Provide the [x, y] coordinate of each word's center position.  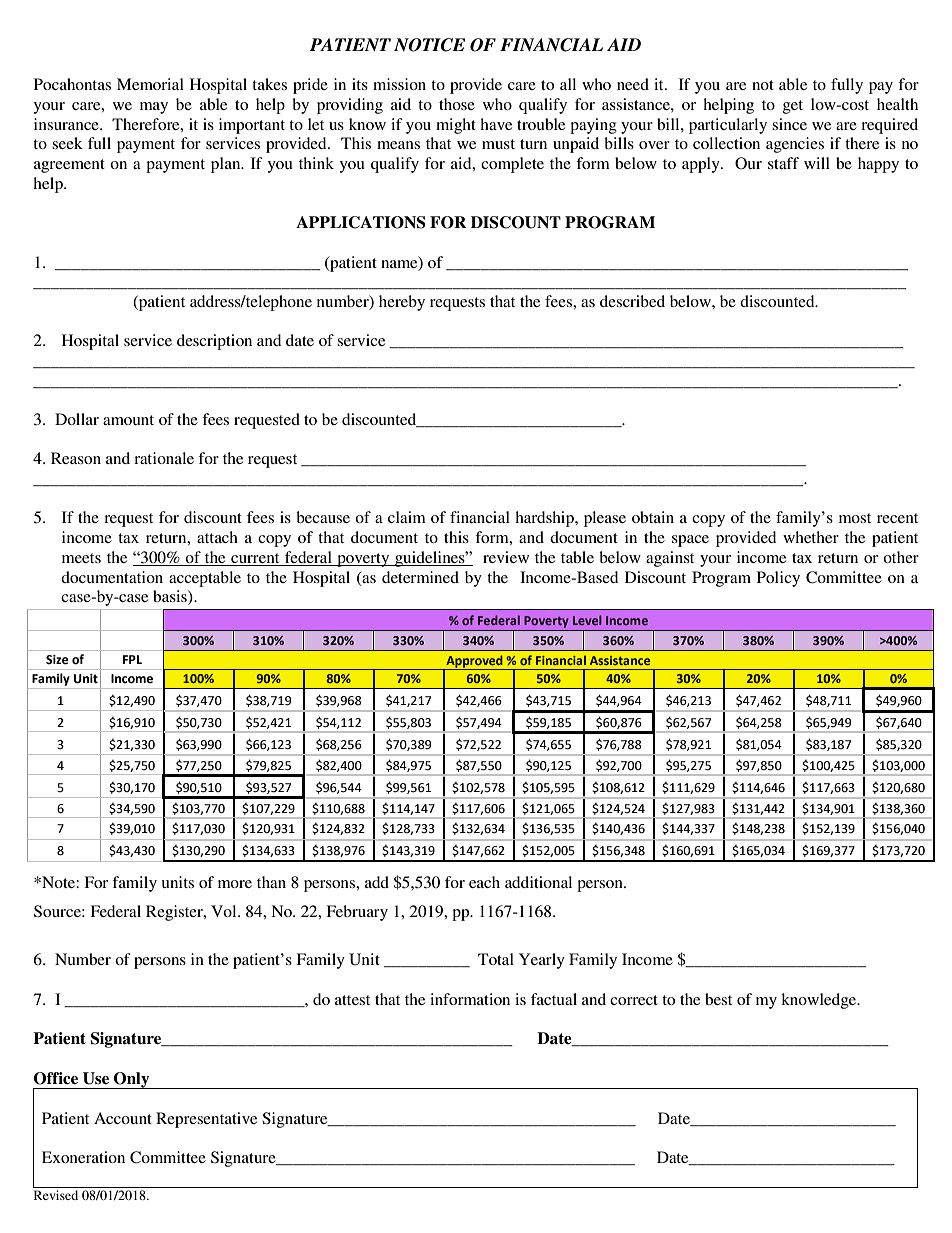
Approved [474, 662]
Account [123, 1118]
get [793, 107]
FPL [132, 659]
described [632, 301]
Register [175, 913]
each [484, 882]
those [457, 104]
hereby [402, 303]
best [718, 999]
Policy [778, 579]
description [214, 342]
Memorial [150, 84]
